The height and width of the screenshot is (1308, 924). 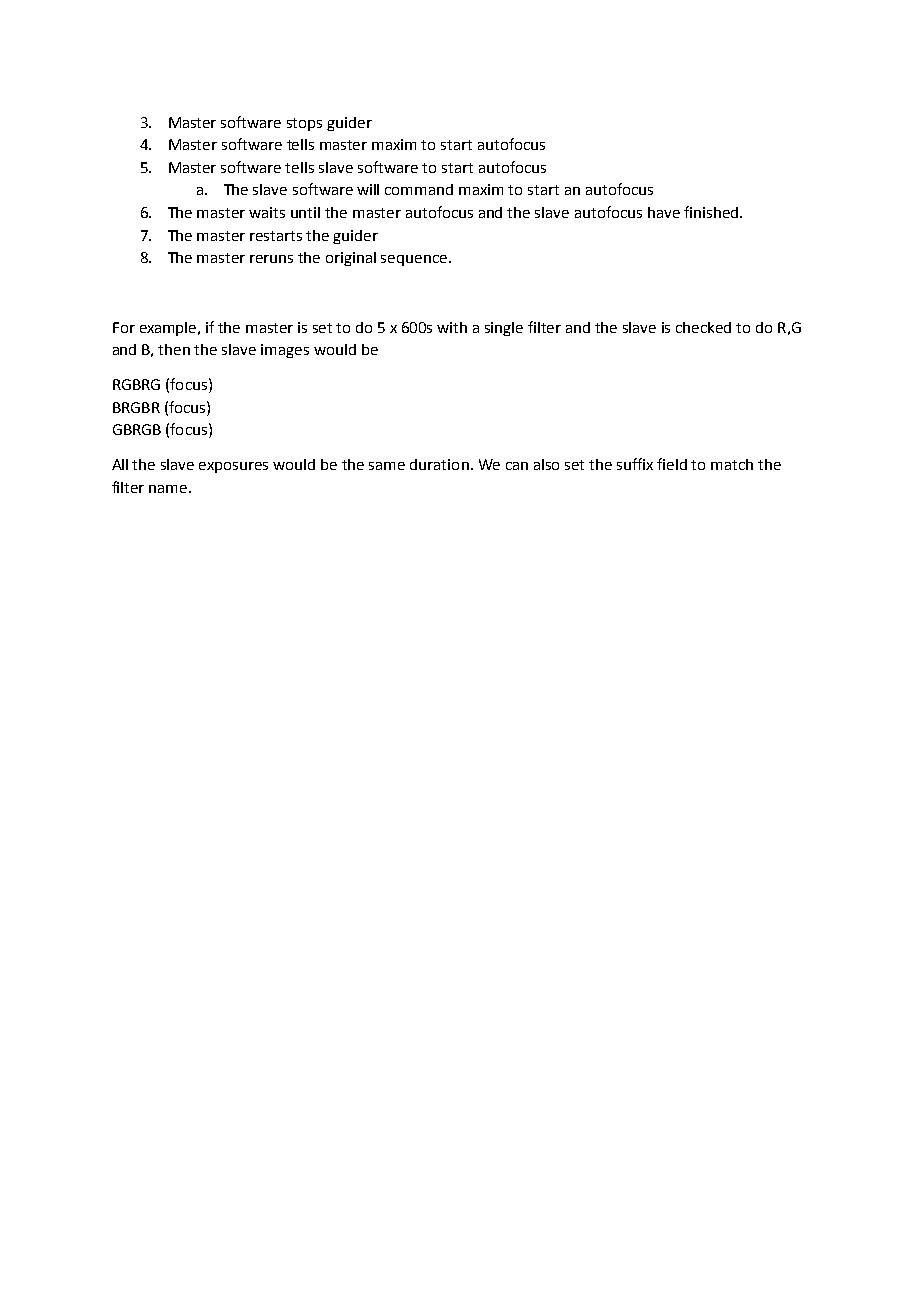 What do you see at coordinates (452, 327) in the screenshot?
I see `with` at bounding box center [452, 327].
